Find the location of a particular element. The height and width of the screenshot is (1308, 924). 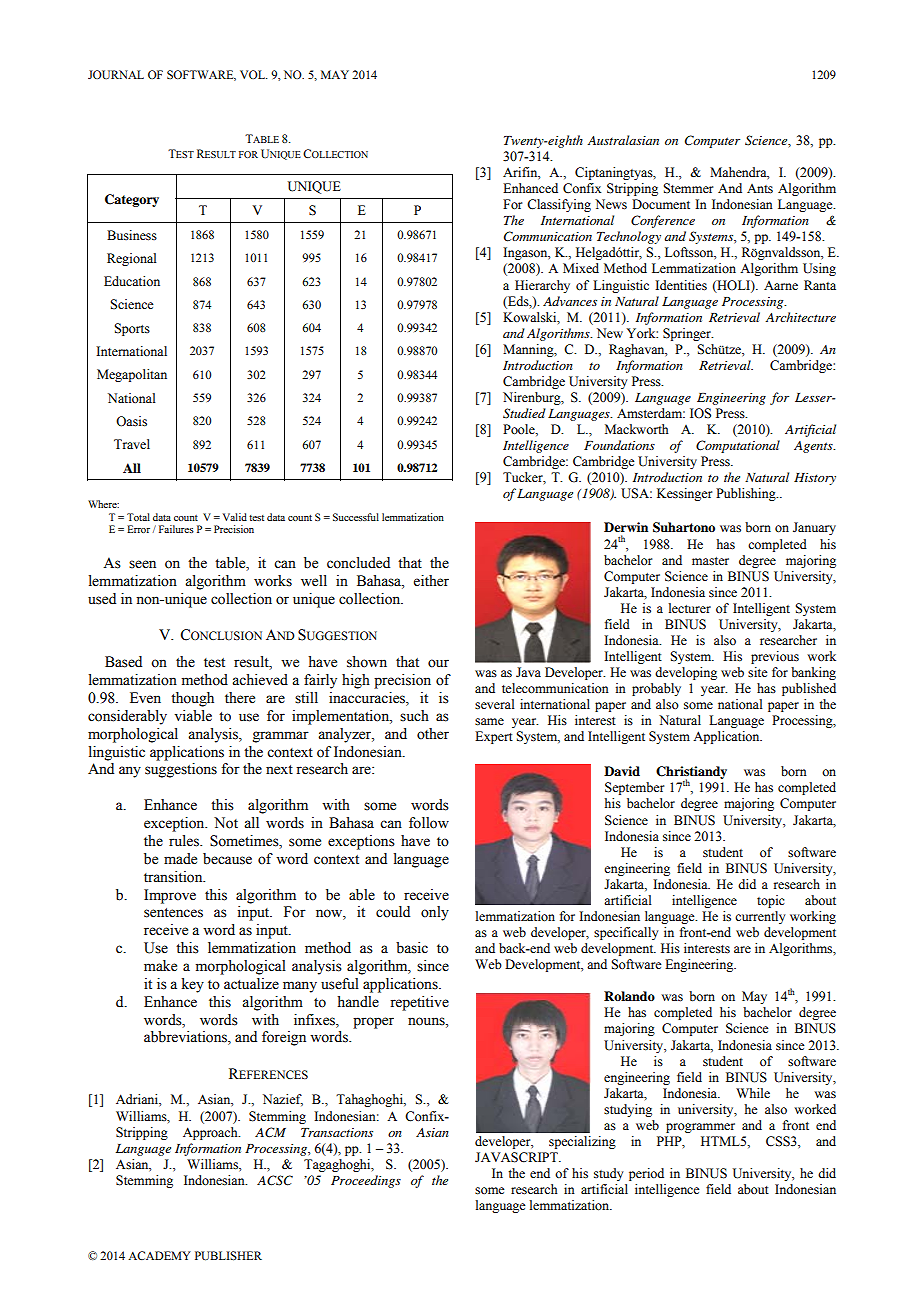

Ants is located at coordinates (760, 189).
